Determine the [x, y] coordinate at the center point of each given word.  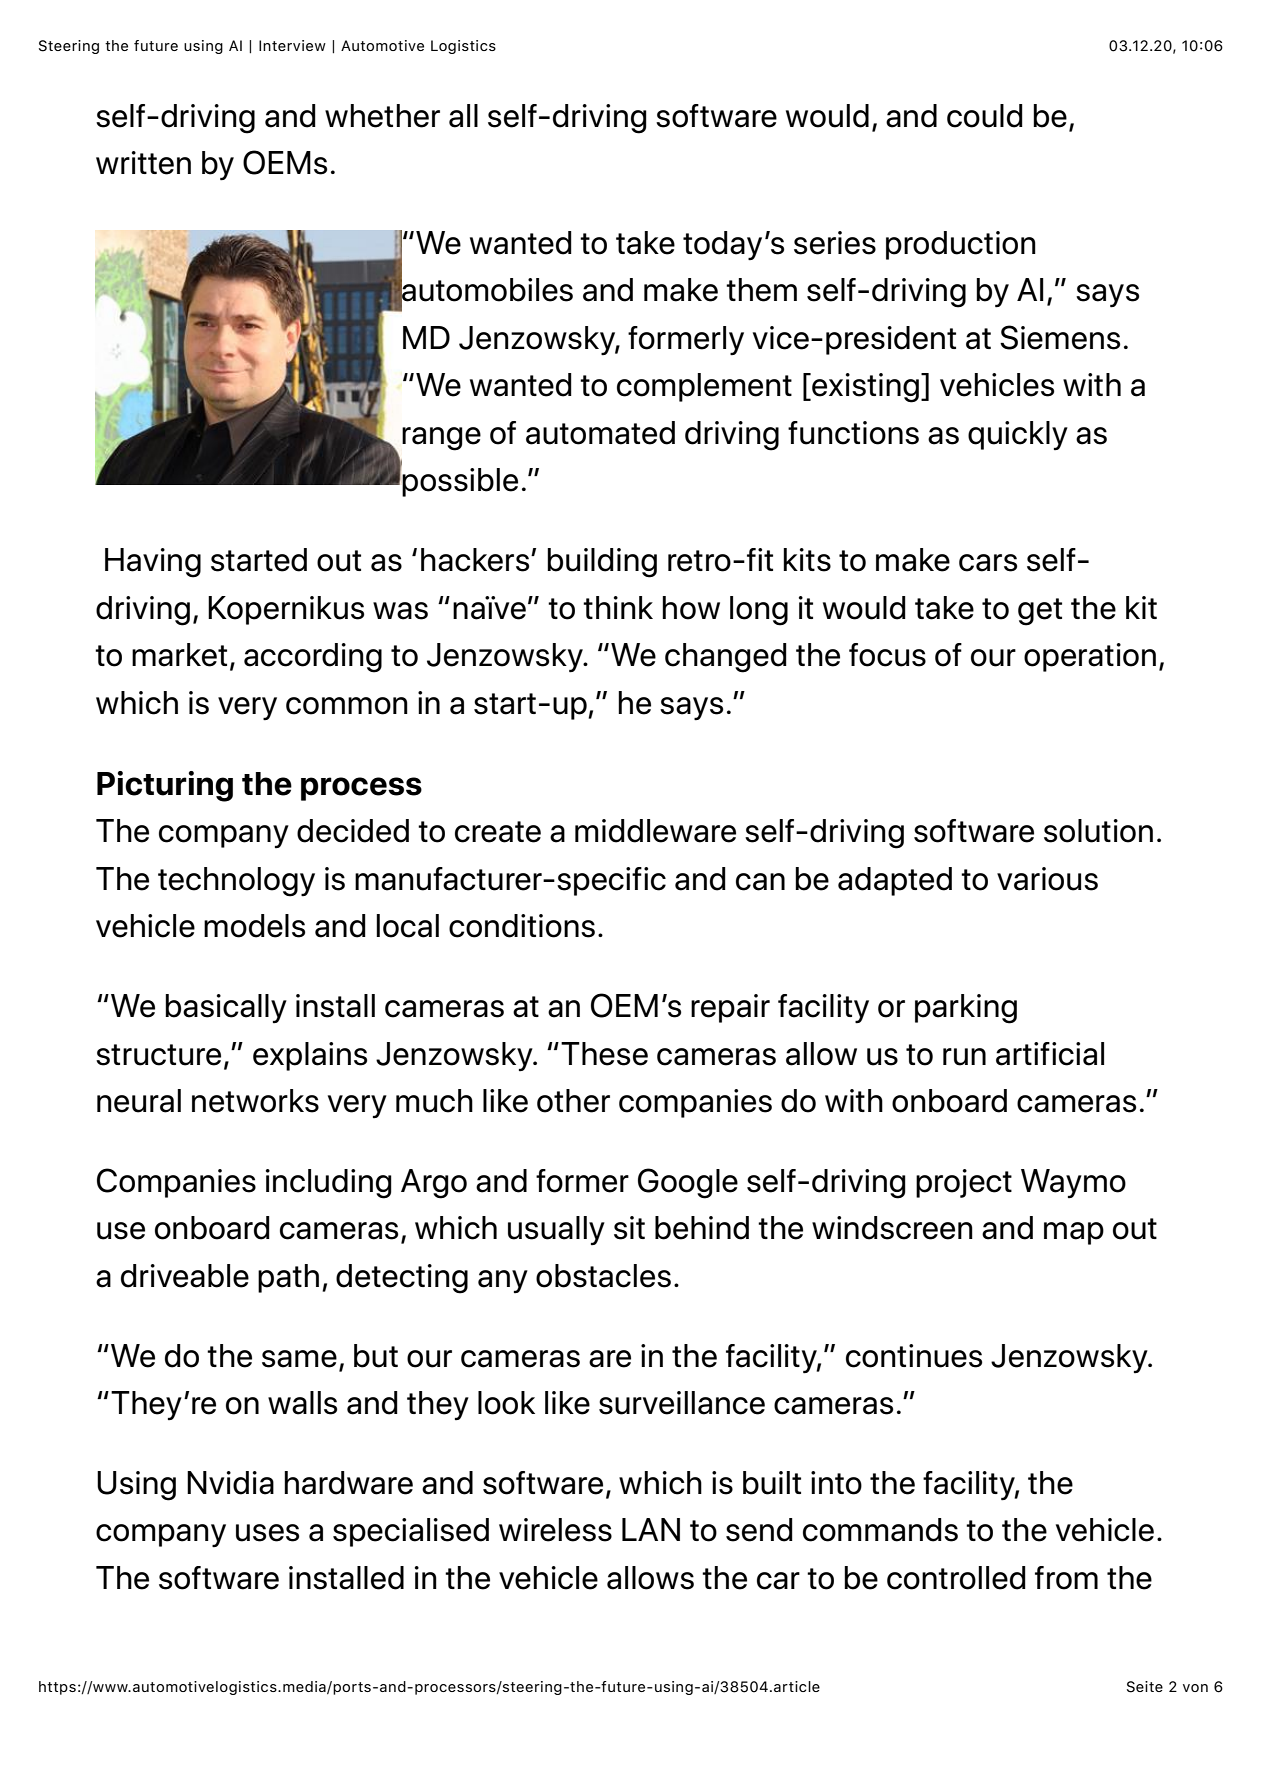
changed [726, 658]
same [299, 1359]
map [1074, 1233]
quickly [1018, 435]
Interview [292, 45]
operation [1090, 657]
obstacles [603, 1276]
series [835, 243]
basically [226, 1008]
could [985, 116]
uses [267, 1533]
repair [730, 1008]
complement [704, 387]
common [347, 706]
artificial [1050, 1054]
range [441, 439]
